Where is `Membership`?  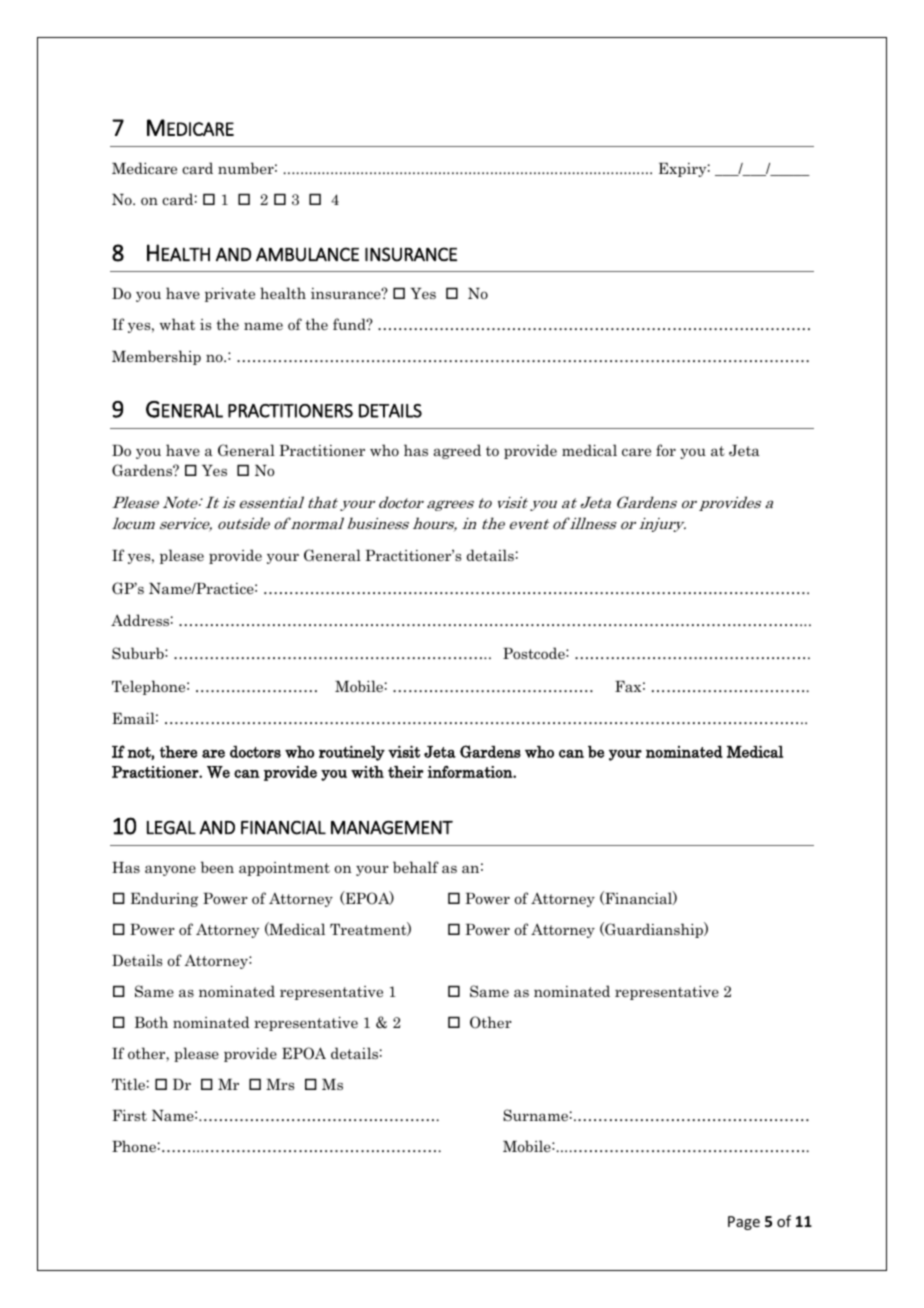 Membership is located at coordinates (156, 357).
